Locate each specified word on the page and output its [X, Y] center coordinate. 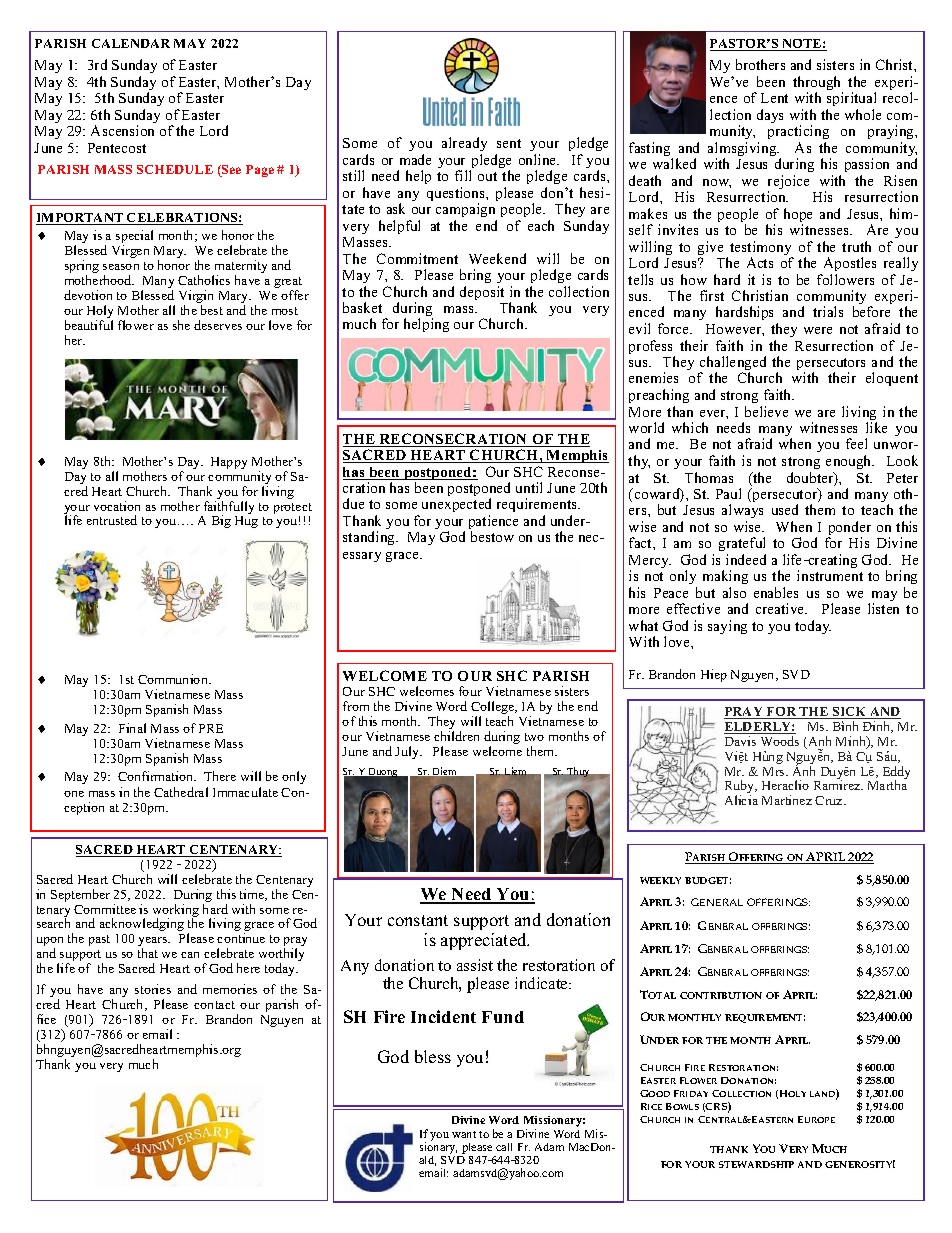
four [470, 691]
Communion [174, 679]
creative [781, 608]
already [464, 146]
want [464, 1134]
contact [214, 1005]
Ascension [122, 130]
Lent [774, 98]
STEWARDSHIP [756, 1164]
